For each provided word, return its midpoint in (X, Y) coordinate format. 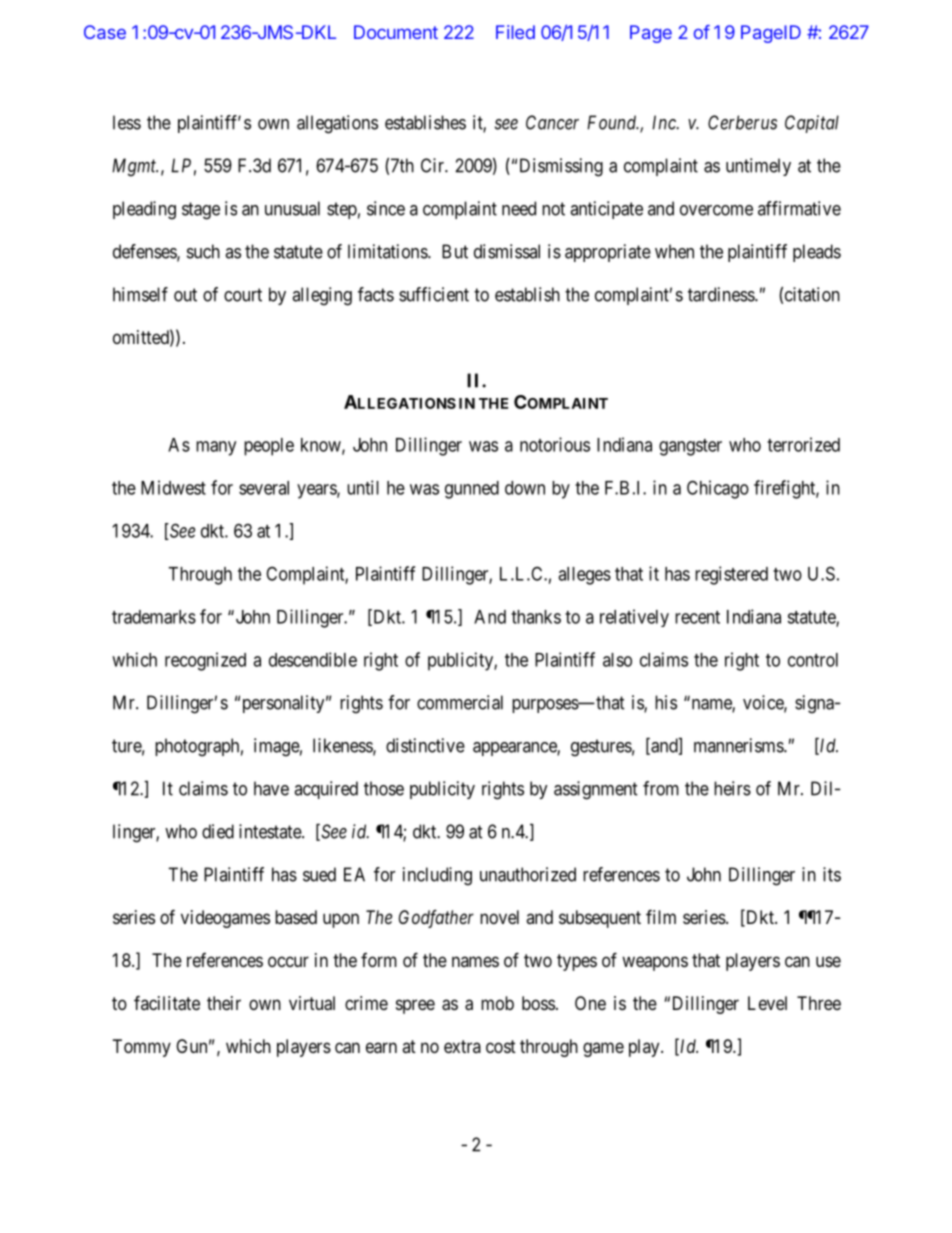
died (218, 831)
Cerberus (742, 122)
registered (731, 575)
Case (105, 32)
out (185, 295)
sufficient (434, 294)
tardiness (722, 294)
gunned (472, 490)
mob (497, 1003)
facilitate (167, 1003)
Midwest (173, 487)
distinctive (425, 745)
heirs (732, 788)
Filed (515, 32)
